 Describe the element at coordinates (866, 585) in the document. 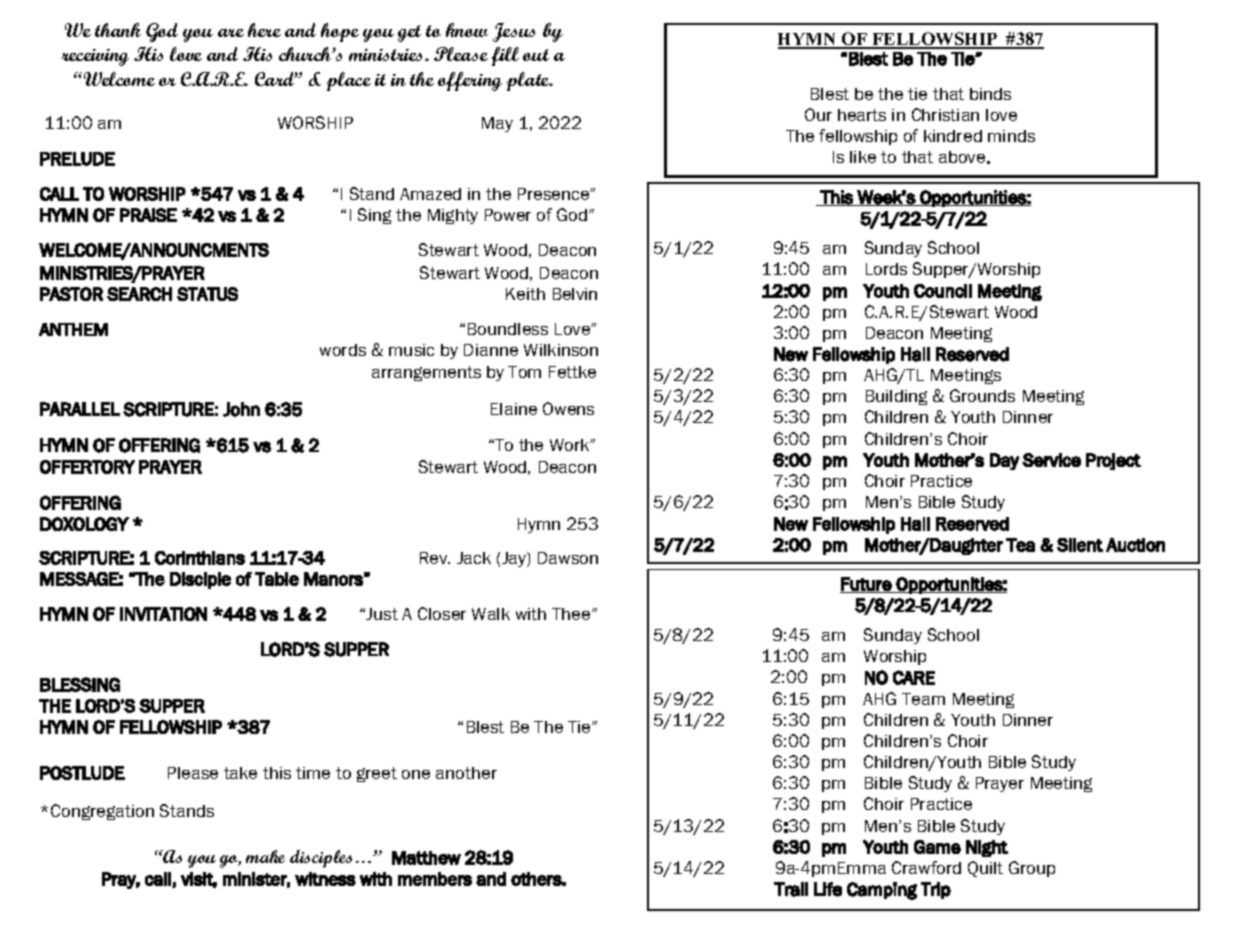

I see `Future` at that location.
